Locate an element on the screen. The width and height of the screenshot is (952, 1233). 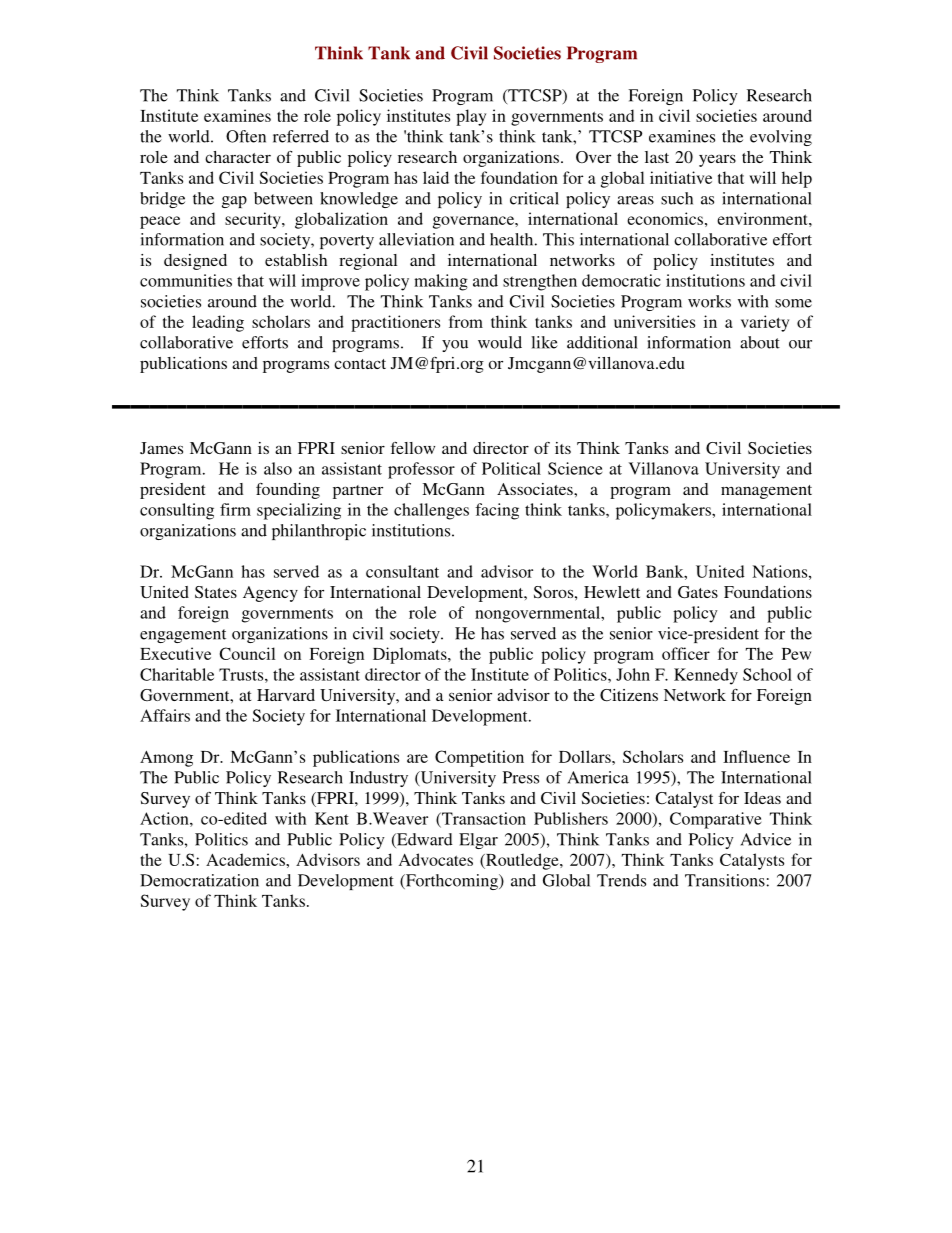
management is located at coordinates (766, 492).
